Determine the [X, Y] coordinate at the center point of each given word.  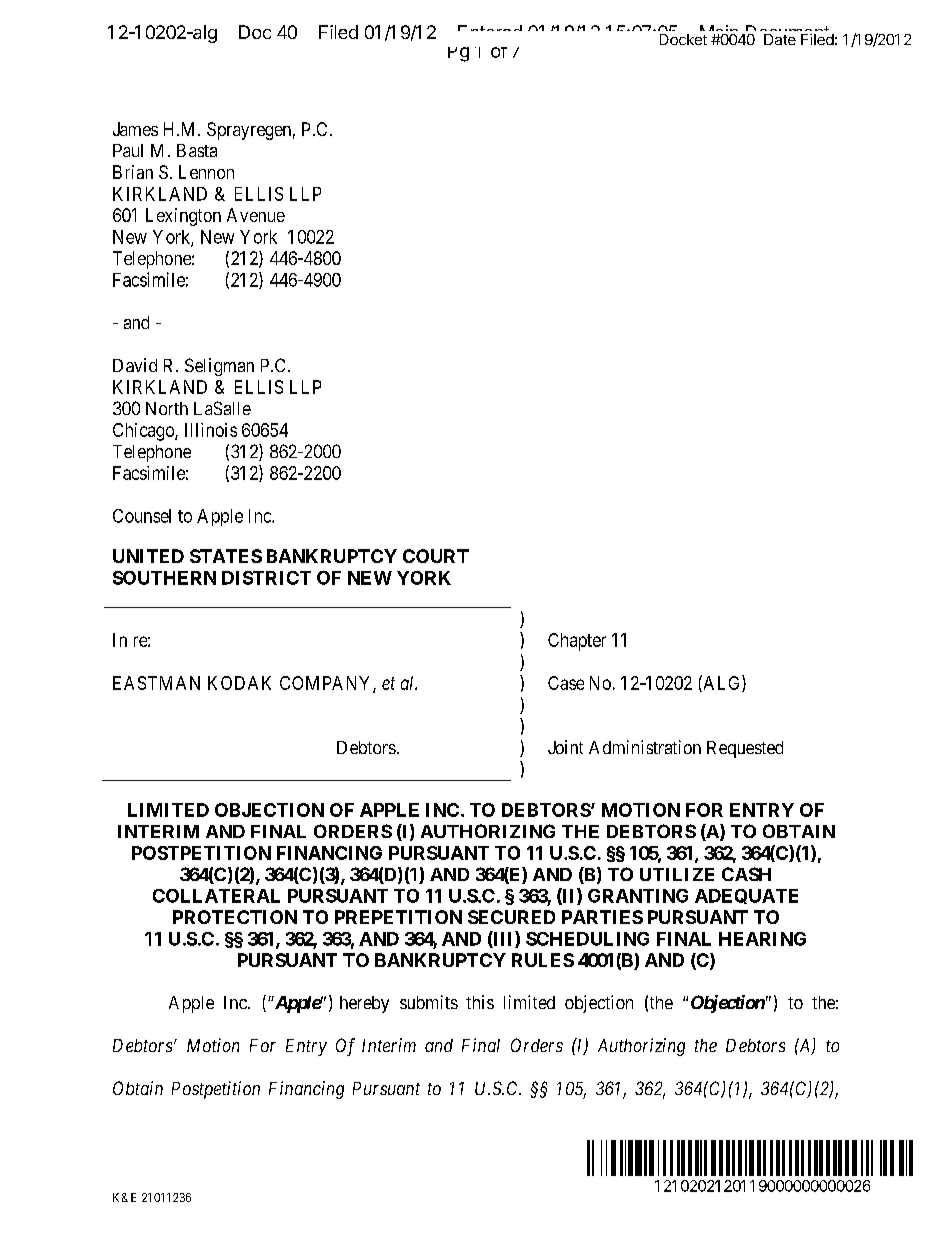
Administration [645, 747]
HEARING [762, 939]
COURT [436, 556]
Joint [565, 747]
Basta [197, 150]
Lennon [206, 172]
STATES [226, 556]
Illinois [211, 430]
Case [566, 683]
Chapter [577, 642]
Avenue [256, 215]
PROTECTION [235, 917]
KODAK [239, 683]
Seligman [219, 367]
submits [429, 1002]
